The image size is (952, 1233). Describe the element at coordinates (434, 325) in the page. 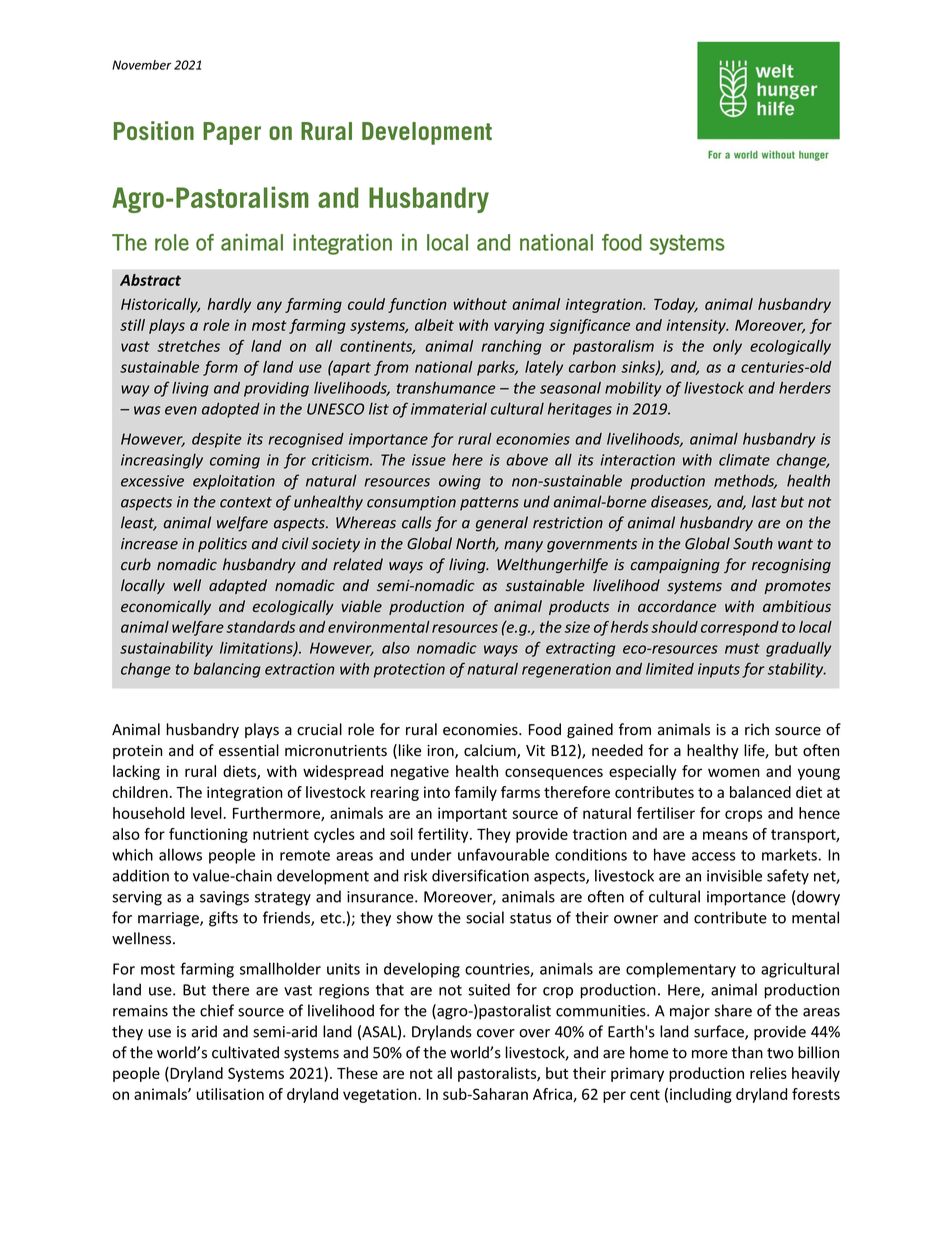

I see `albeit` at that location.
